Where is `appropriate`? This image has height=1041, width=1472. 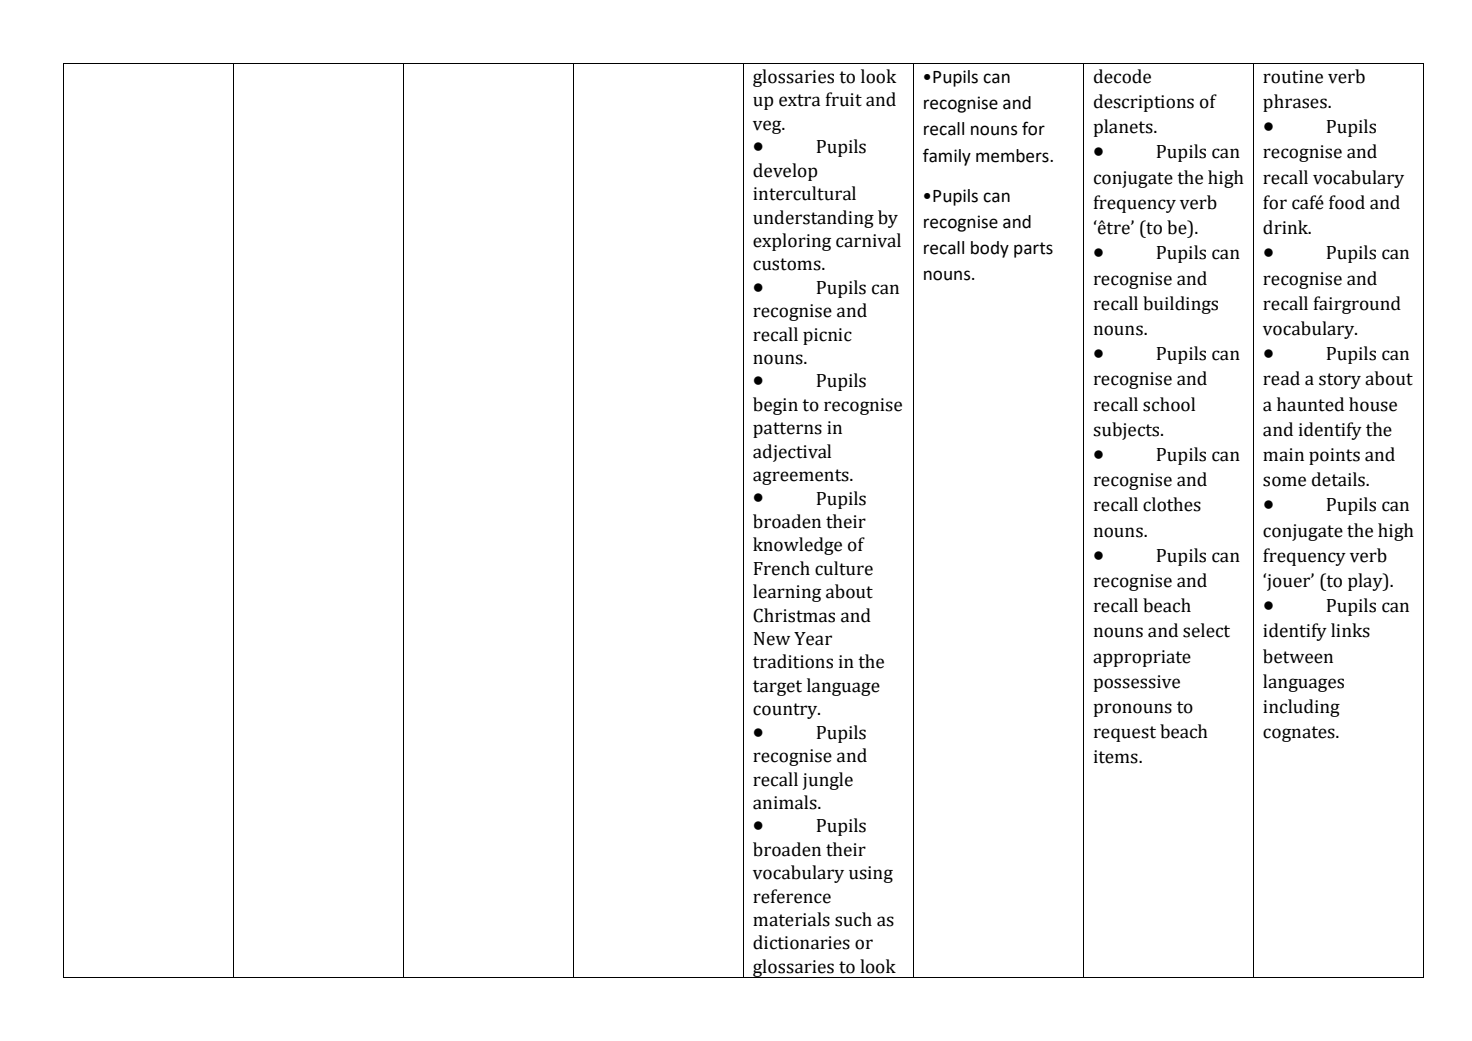 appropriate is located at coordinates (1142, 658).
